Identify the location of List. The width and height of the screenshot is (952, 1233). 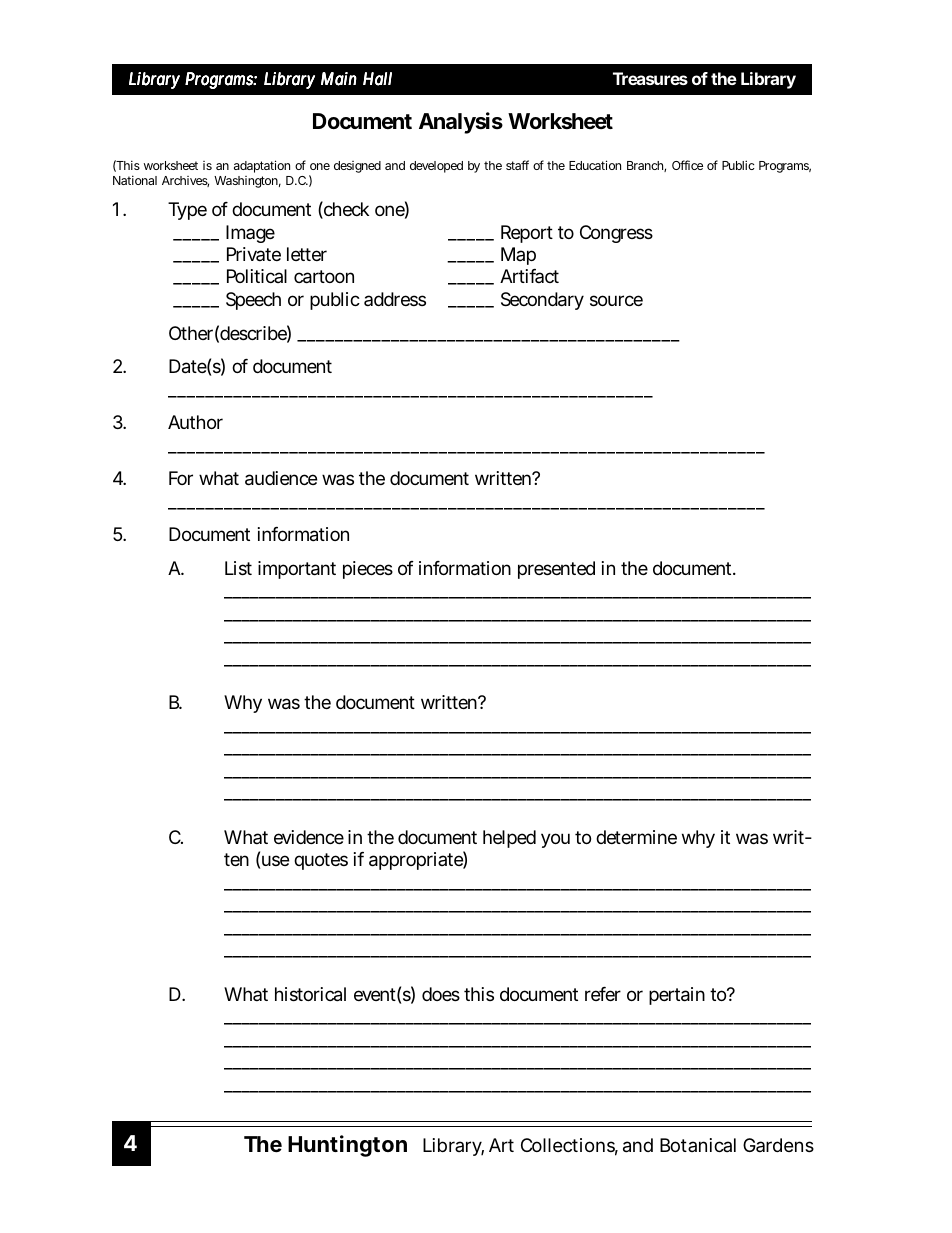
(238, 568).
